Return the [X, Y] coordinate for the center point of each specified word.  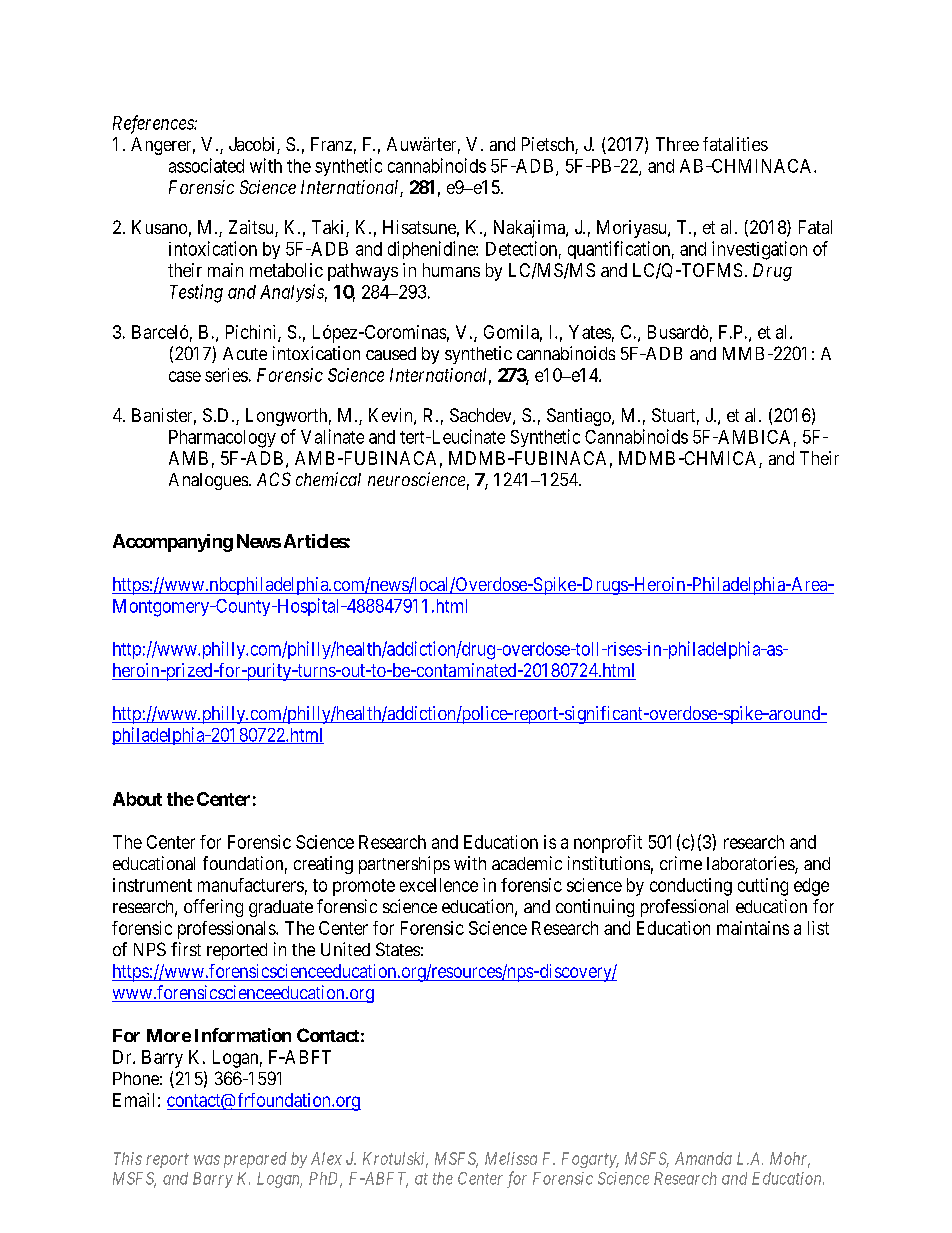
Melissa [511, 1158]
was [207, 1160]
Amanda [703, 1158]
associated [206, 165]
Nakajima [530, 229]
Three [677, 144]
